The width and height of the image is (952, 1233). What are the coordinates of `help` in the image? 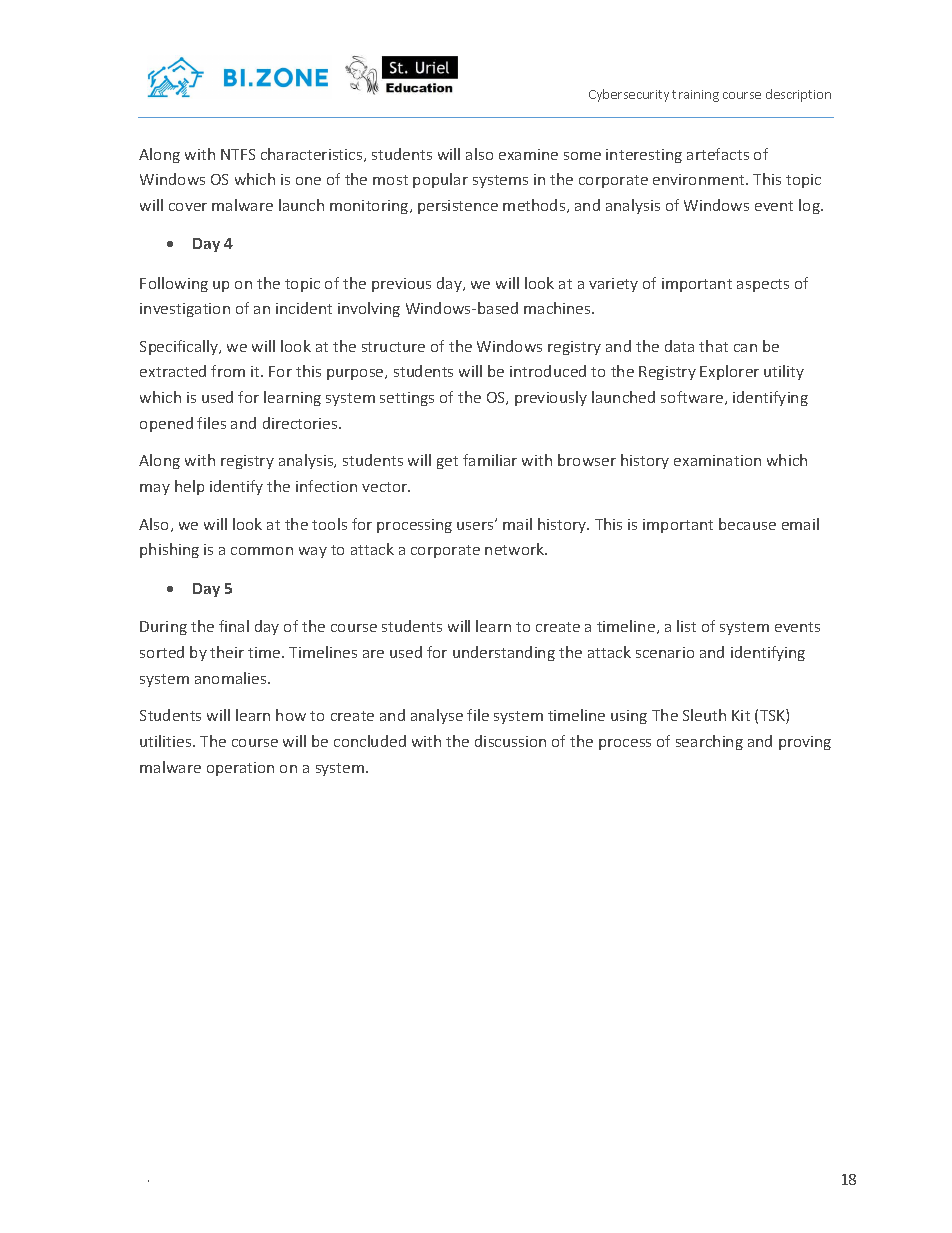 It's located at (189, 487).
